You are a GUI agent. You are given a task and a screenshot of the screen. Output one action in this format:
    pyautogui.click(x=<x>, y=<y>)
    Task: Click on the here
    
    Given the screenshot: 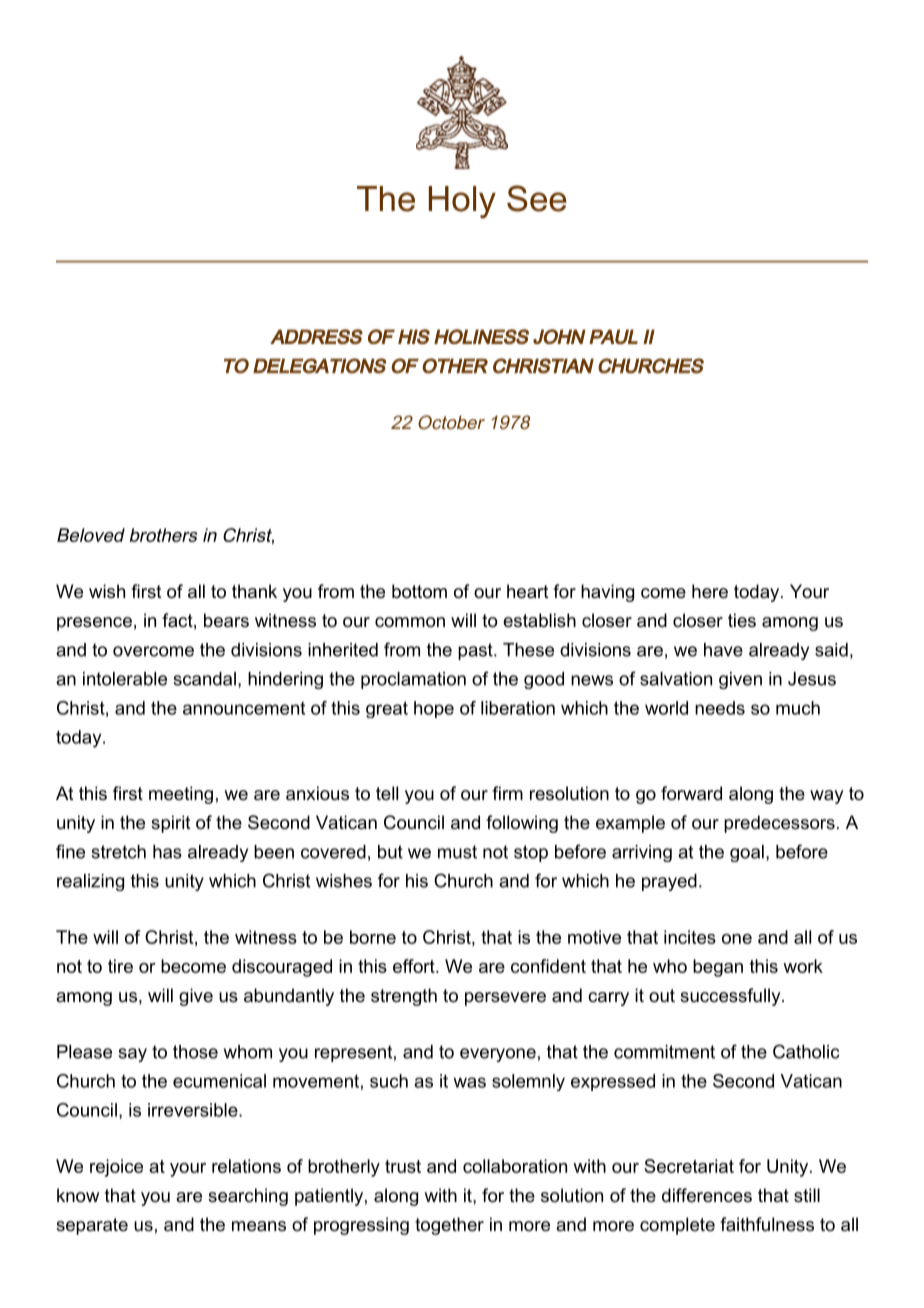 What is the action you would take?
    pyautogui.click(x=710, y=591)
